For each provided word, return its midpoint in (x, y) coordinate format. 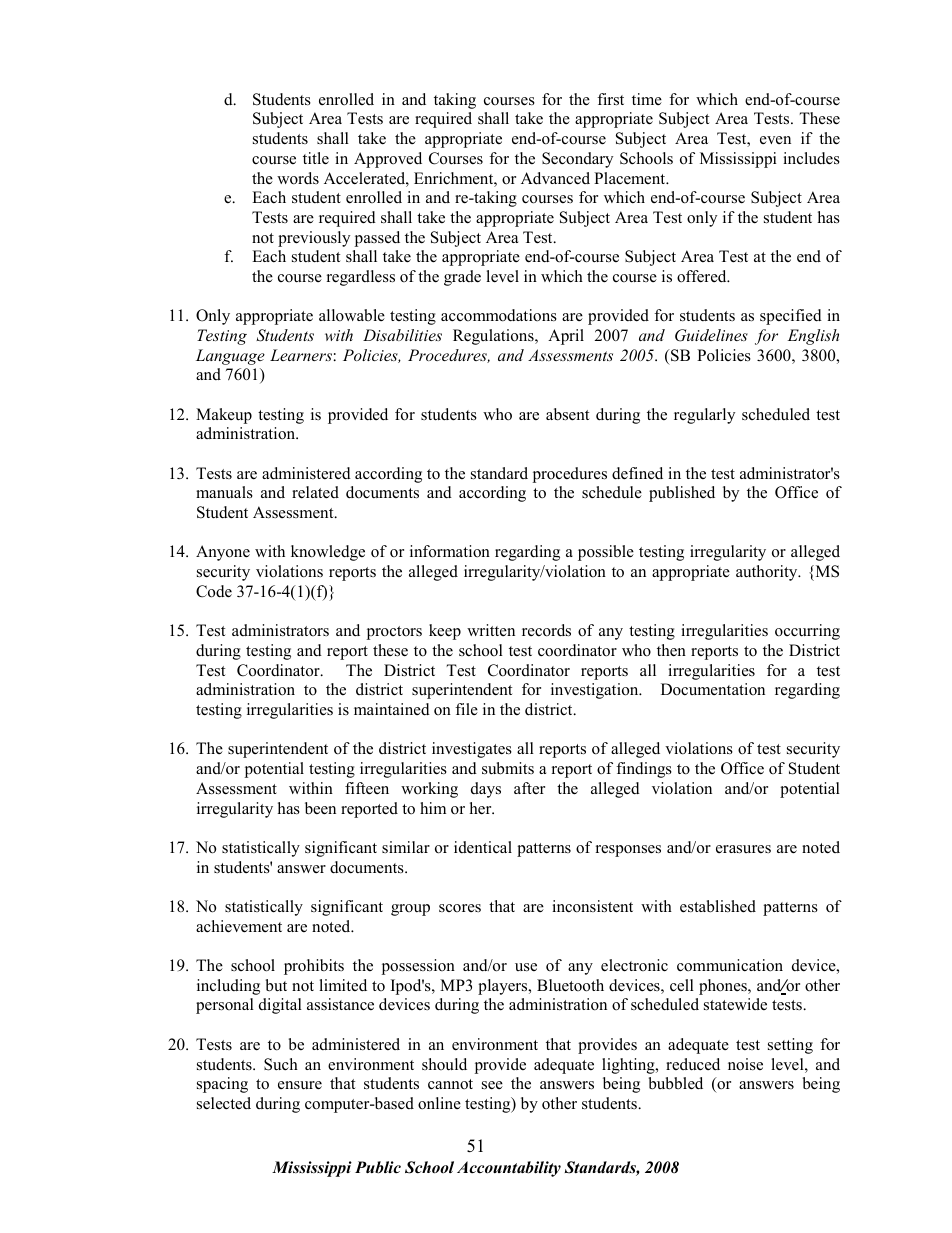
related (315, 492)
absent (567, 414)
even (775, 140)
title (316, 158)
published (682, 494)
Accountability (509, 1169)
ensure (300, 1085)
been (320, 808)
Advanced (555, 178)
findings (644, 770)
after (529, 788)
